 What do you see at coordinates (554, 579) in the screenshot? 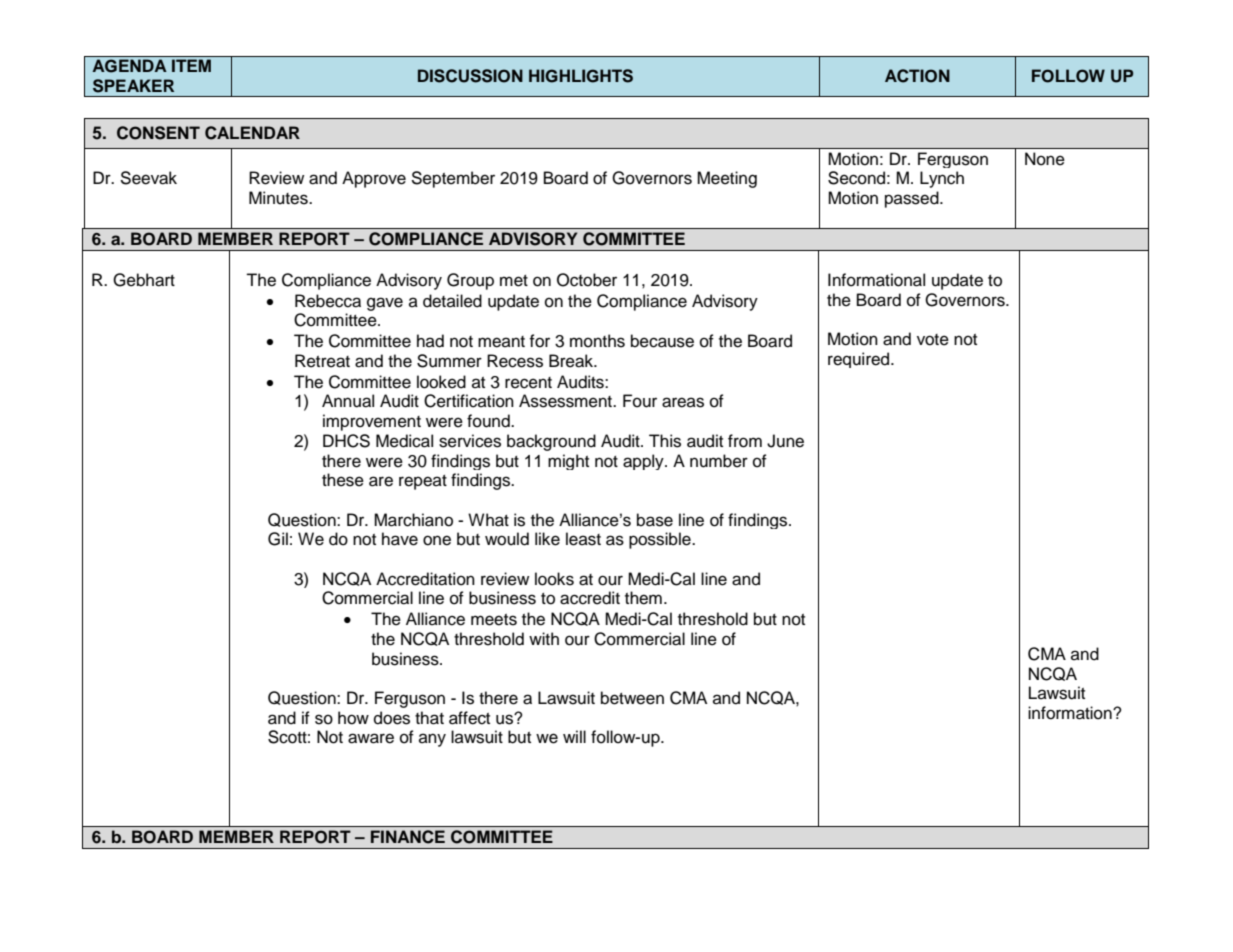
I see `looks` at bounding box center [554, 579].
